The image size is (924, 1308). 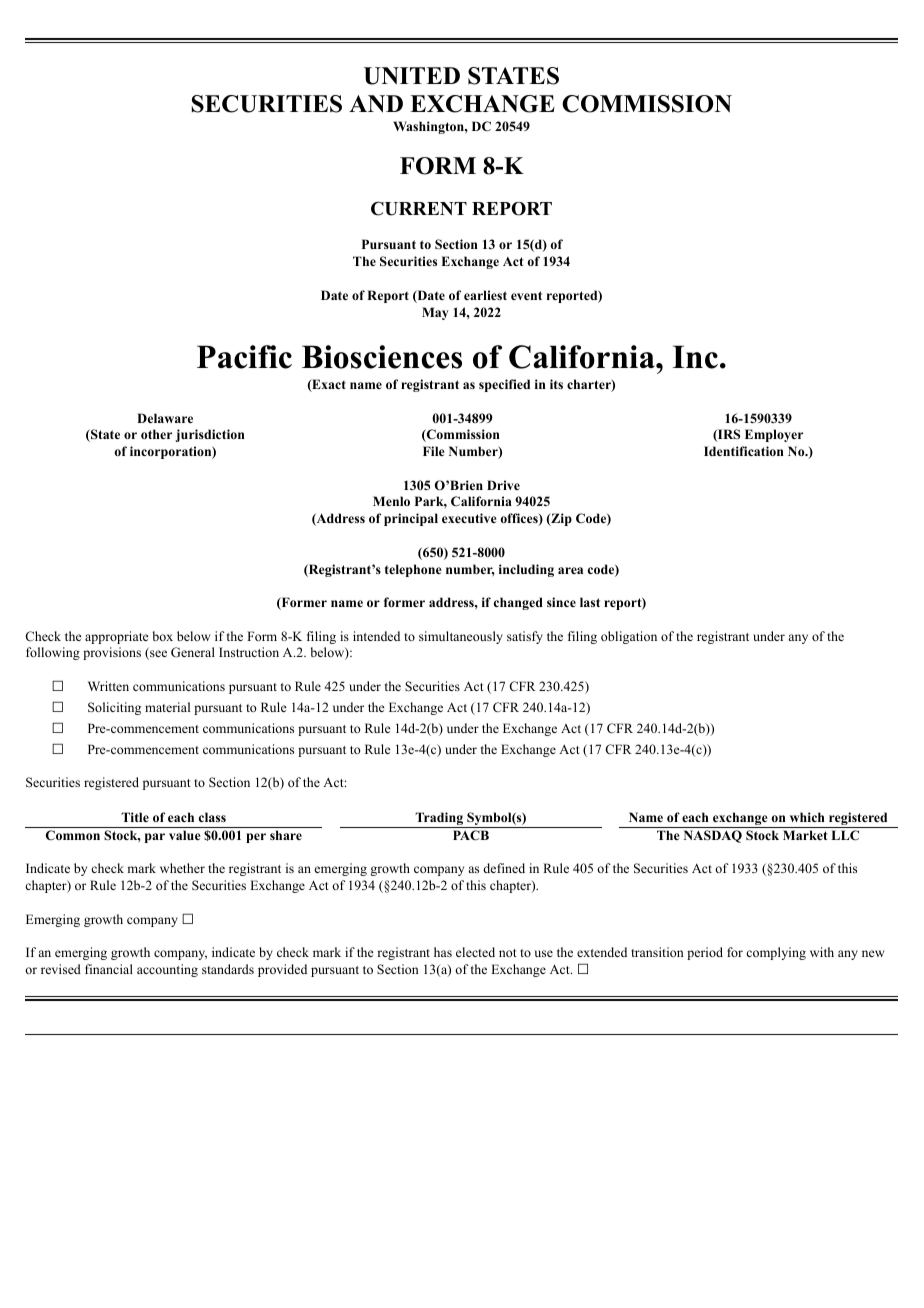 What do you see at coordinates (419, 208) in the page?
I see `CURRENT` at bounding box center [419, 208].
